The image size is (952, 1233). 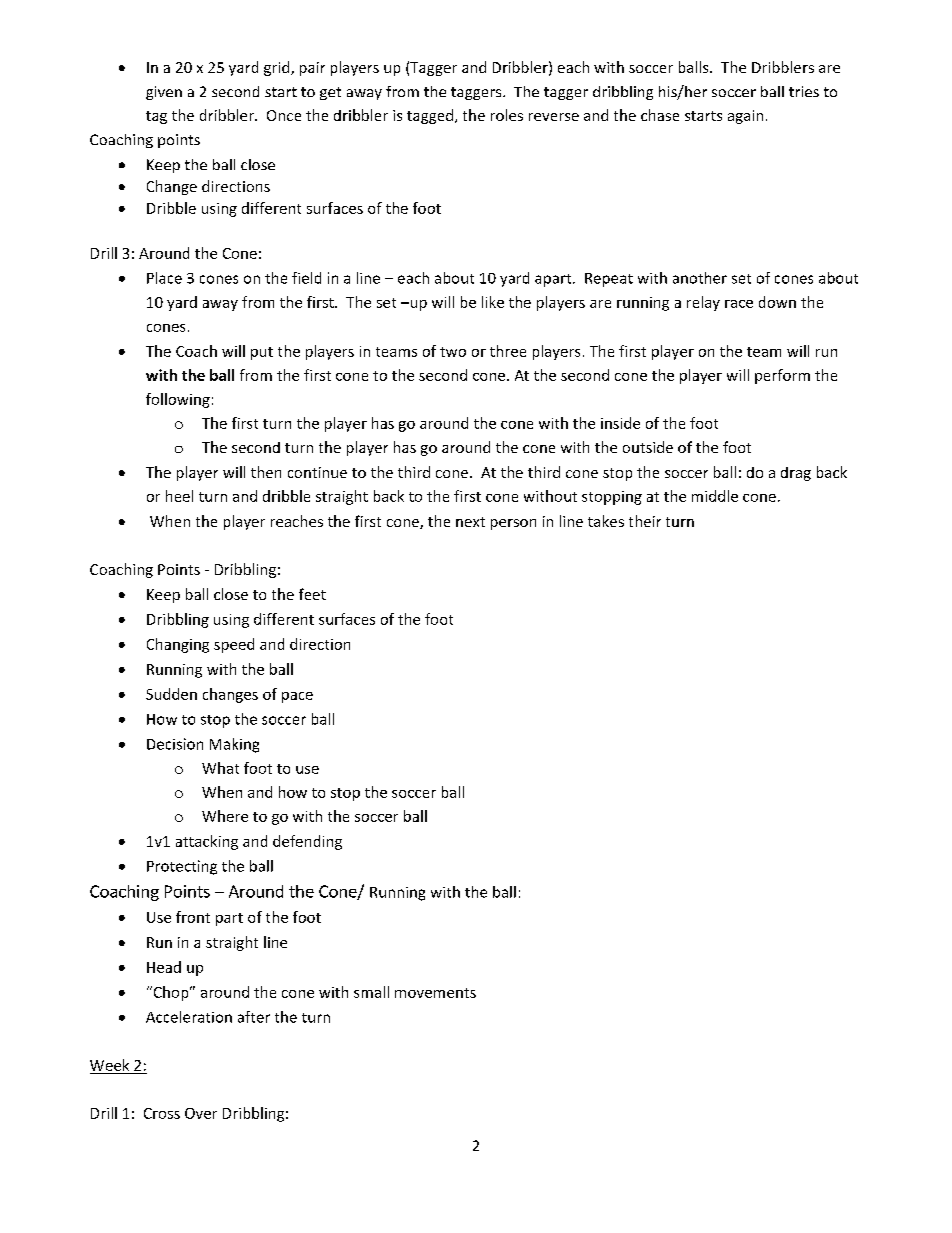 I want to click on put, so click(x=262, y=353).
